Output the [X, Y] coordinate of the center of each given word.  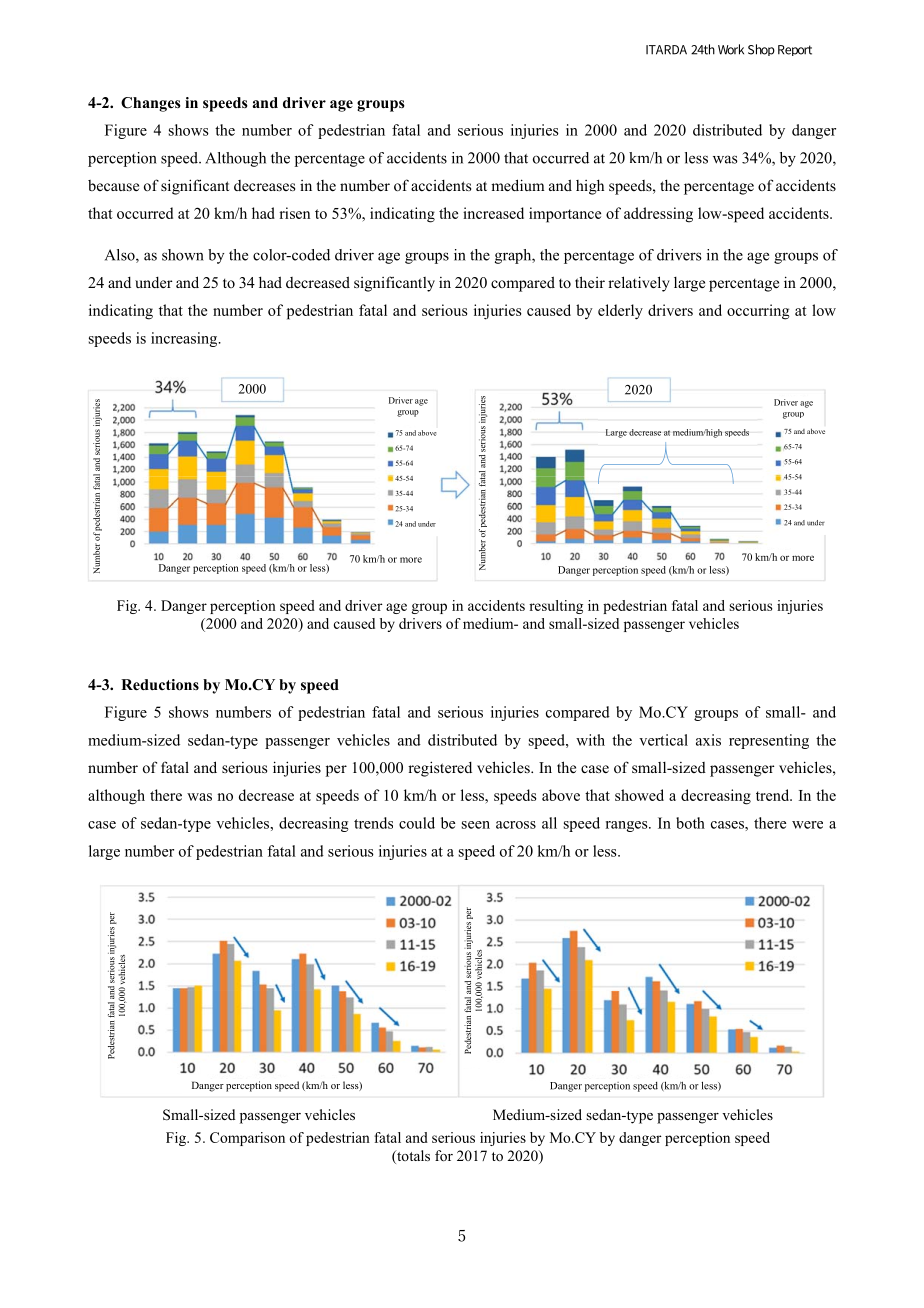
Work [731, 49]
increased [493, 213]
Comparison [247, 1139]
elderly [620, 312]
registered [440, 769]
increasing [185, 339]
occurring [758, 312]
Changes [151, 104]
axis [708, 740]
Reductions [160, 685]
